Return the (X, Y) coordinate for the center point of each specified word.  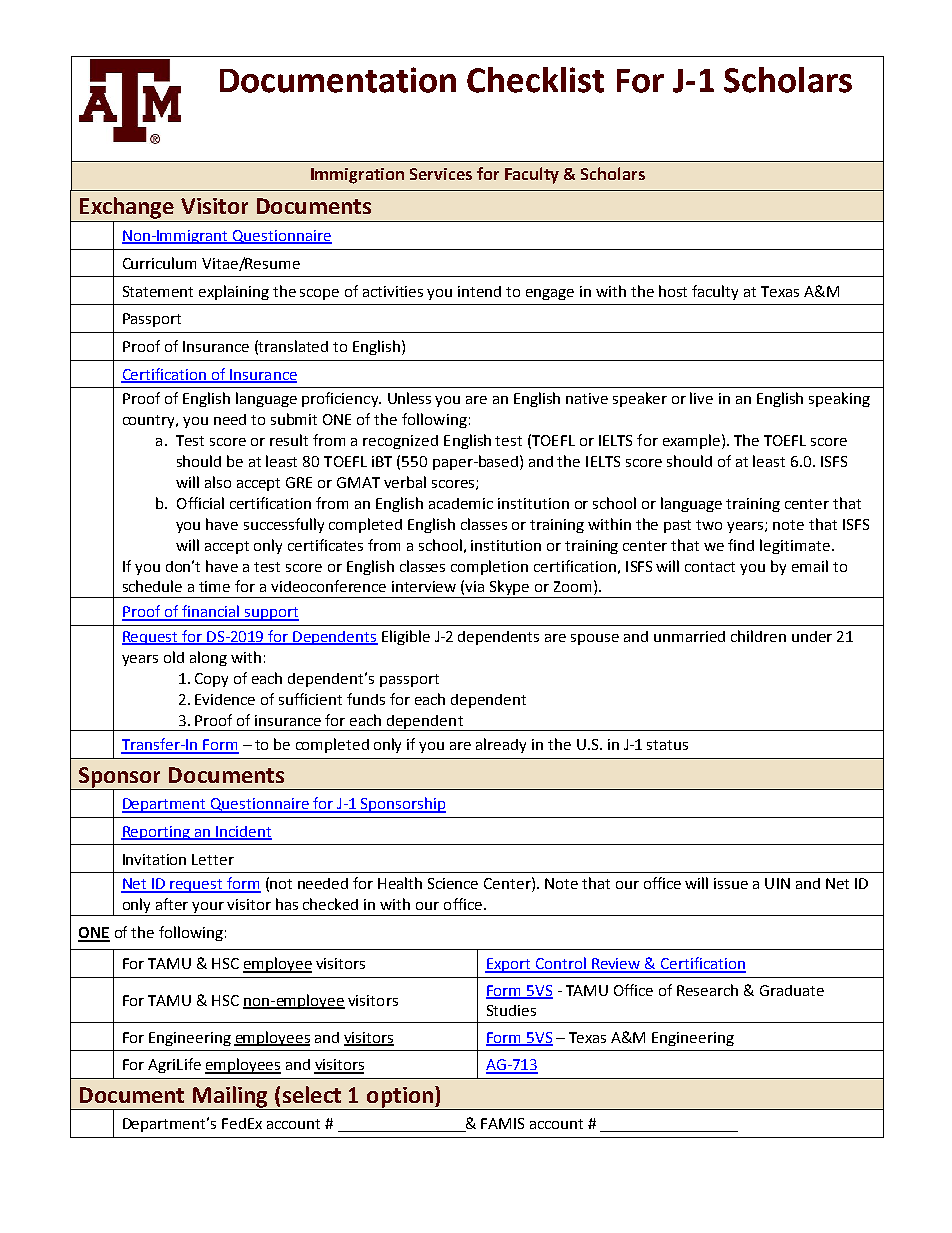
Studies (511, 1010)
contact (710, 567)
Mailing (230, 1097)
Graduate (792, 990)
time (214, 586)
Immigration (357, 176)
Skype (510, 589)
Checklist (535, 80)
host (673, 291)
